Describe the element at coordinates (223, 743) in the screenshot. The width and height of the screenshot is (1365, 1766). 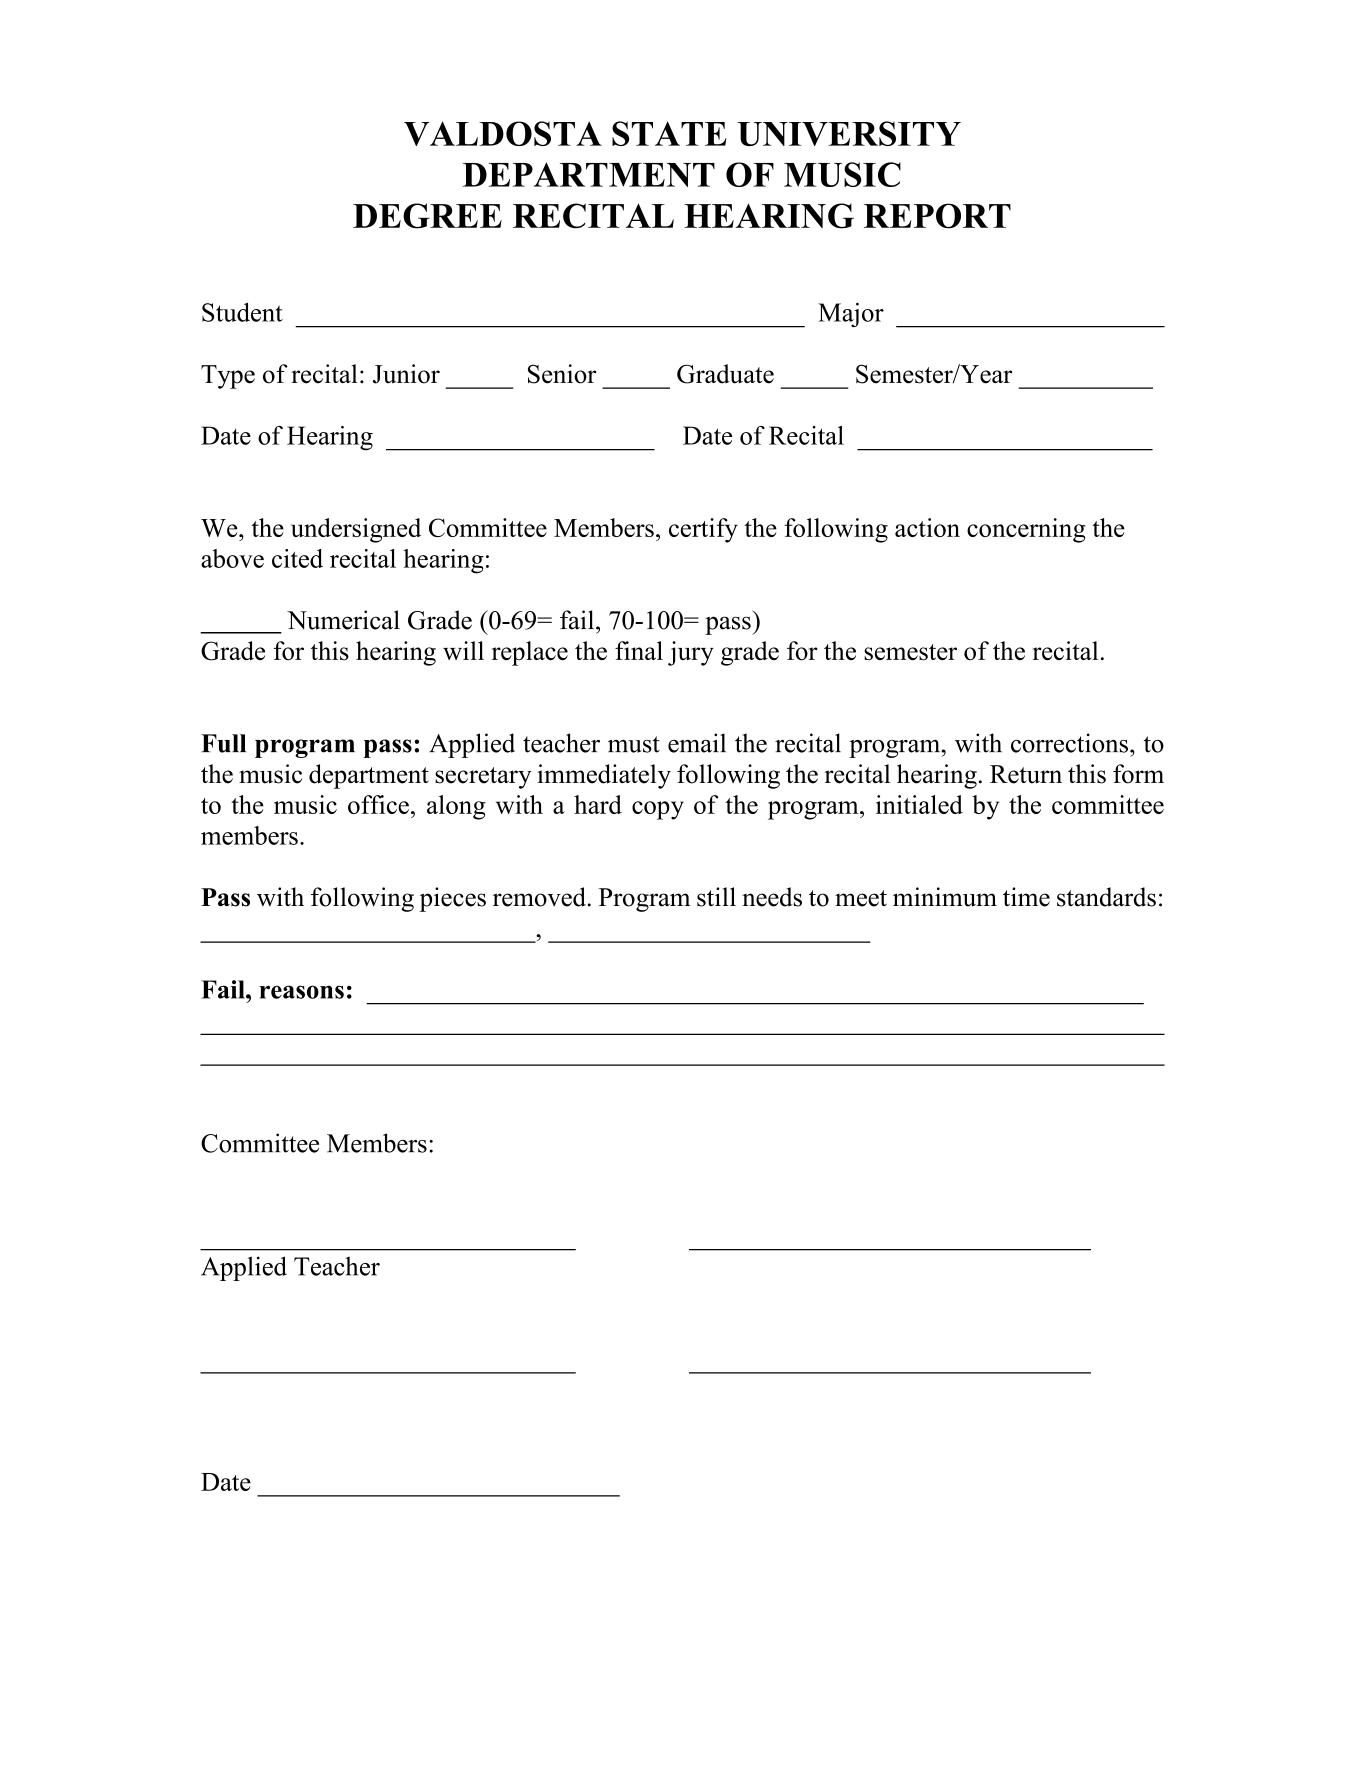
I see `Full` at that location.
